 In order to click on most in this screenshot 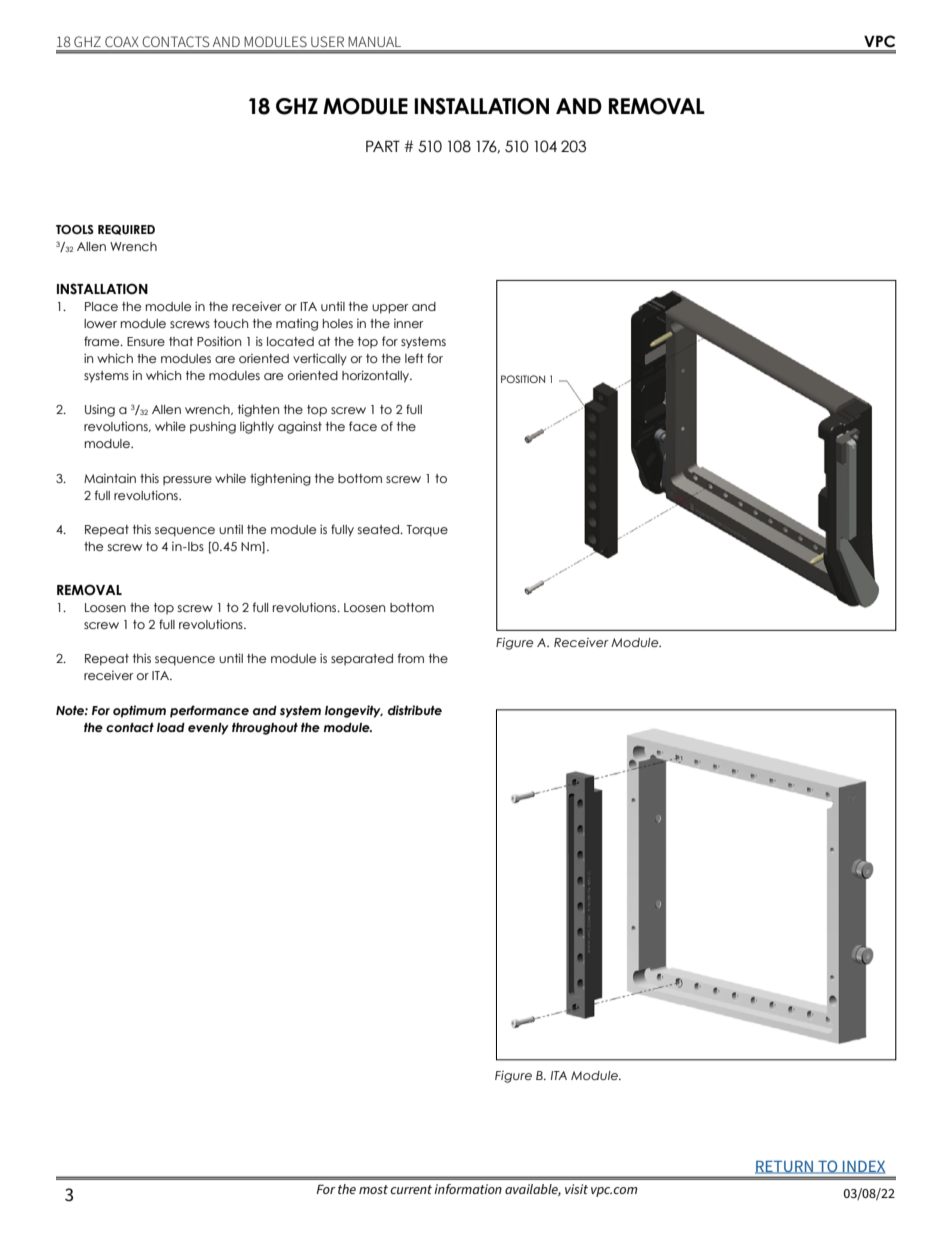, I will do `click(373, 1189)`.
